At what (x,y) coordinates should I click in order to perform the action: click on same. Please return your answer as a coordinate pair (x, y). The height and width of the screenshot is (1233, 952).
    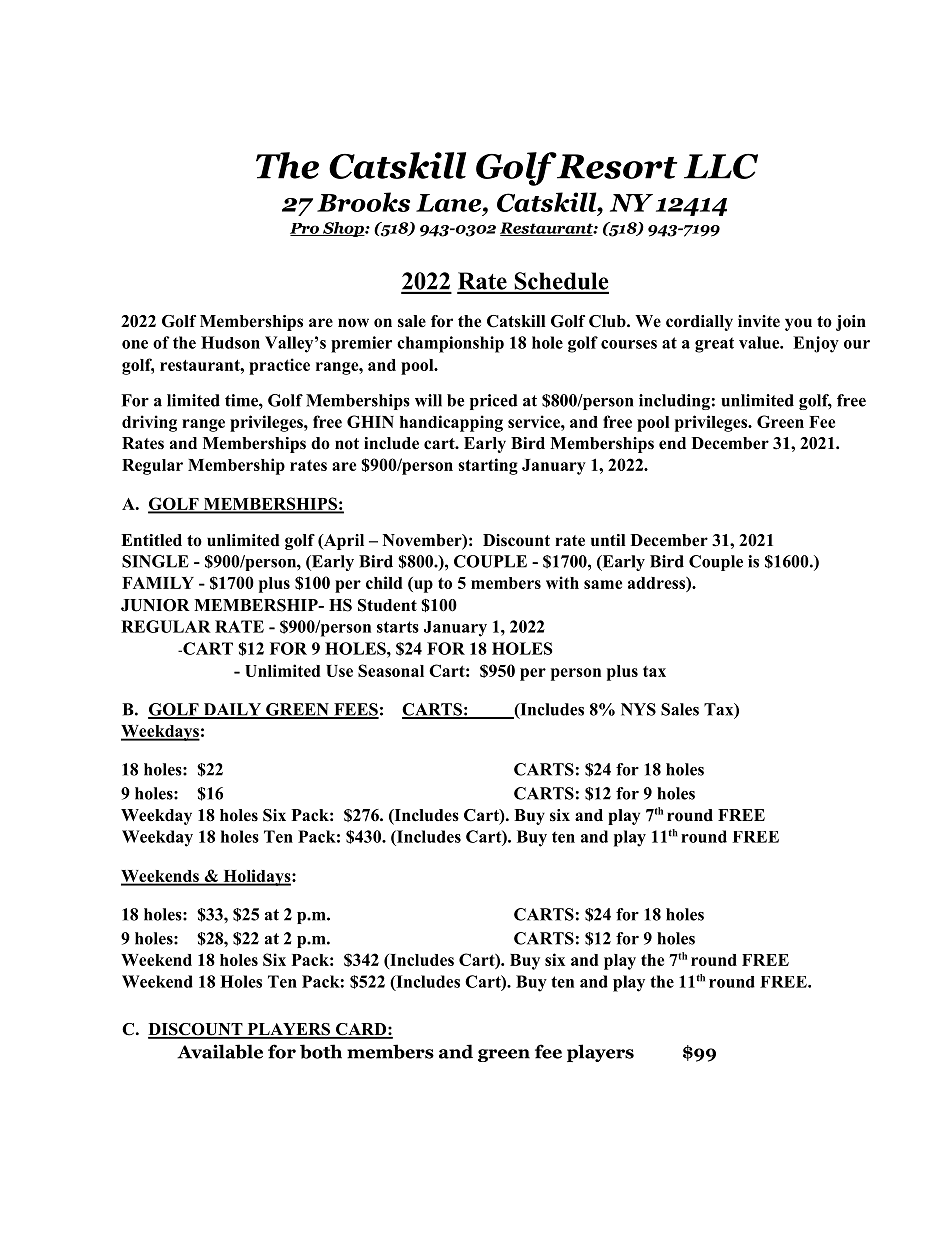
    Looking at the image, I should click on (603, 584).
